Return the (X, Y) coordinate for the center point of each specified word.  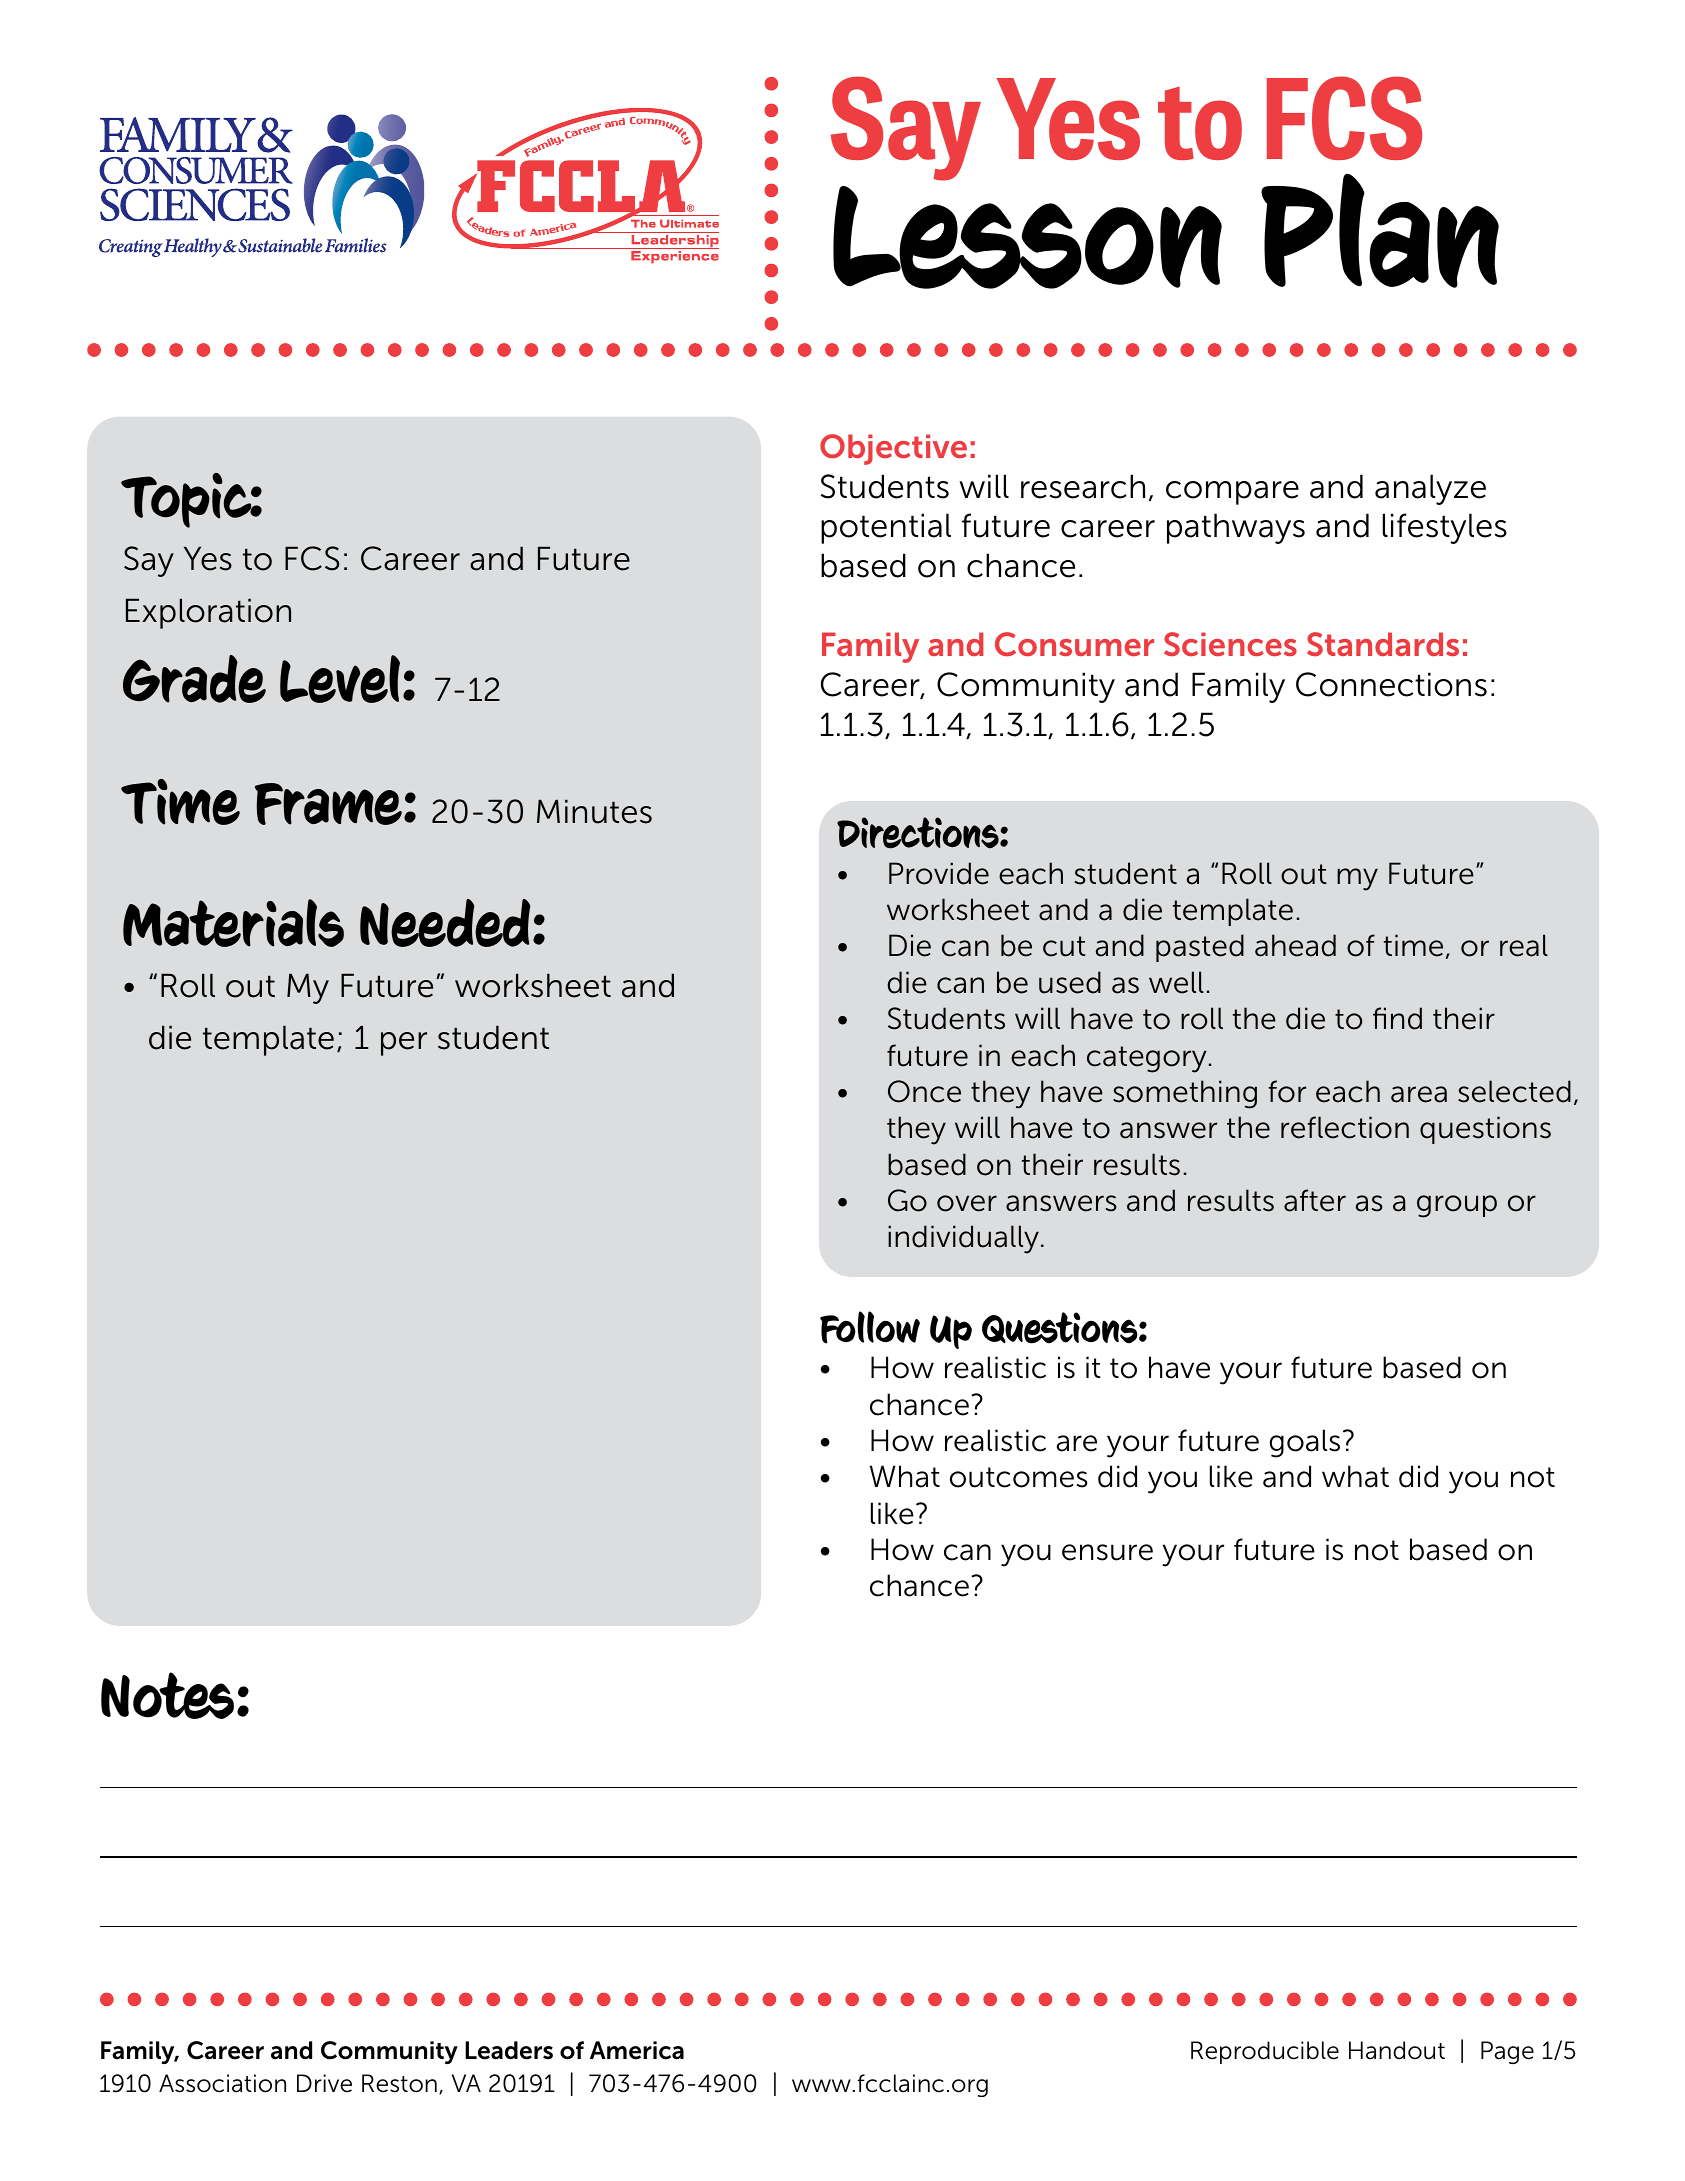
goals (1304, 1443)
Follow (870, 1327)
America (637, 2050)
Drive (324, 2083)
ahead (1295, 945)
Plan (1380, 230)
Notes (169, 1695)
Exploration (208, 613)
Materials (233, 923)
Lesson (1027, 233)
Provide (939, 873)
